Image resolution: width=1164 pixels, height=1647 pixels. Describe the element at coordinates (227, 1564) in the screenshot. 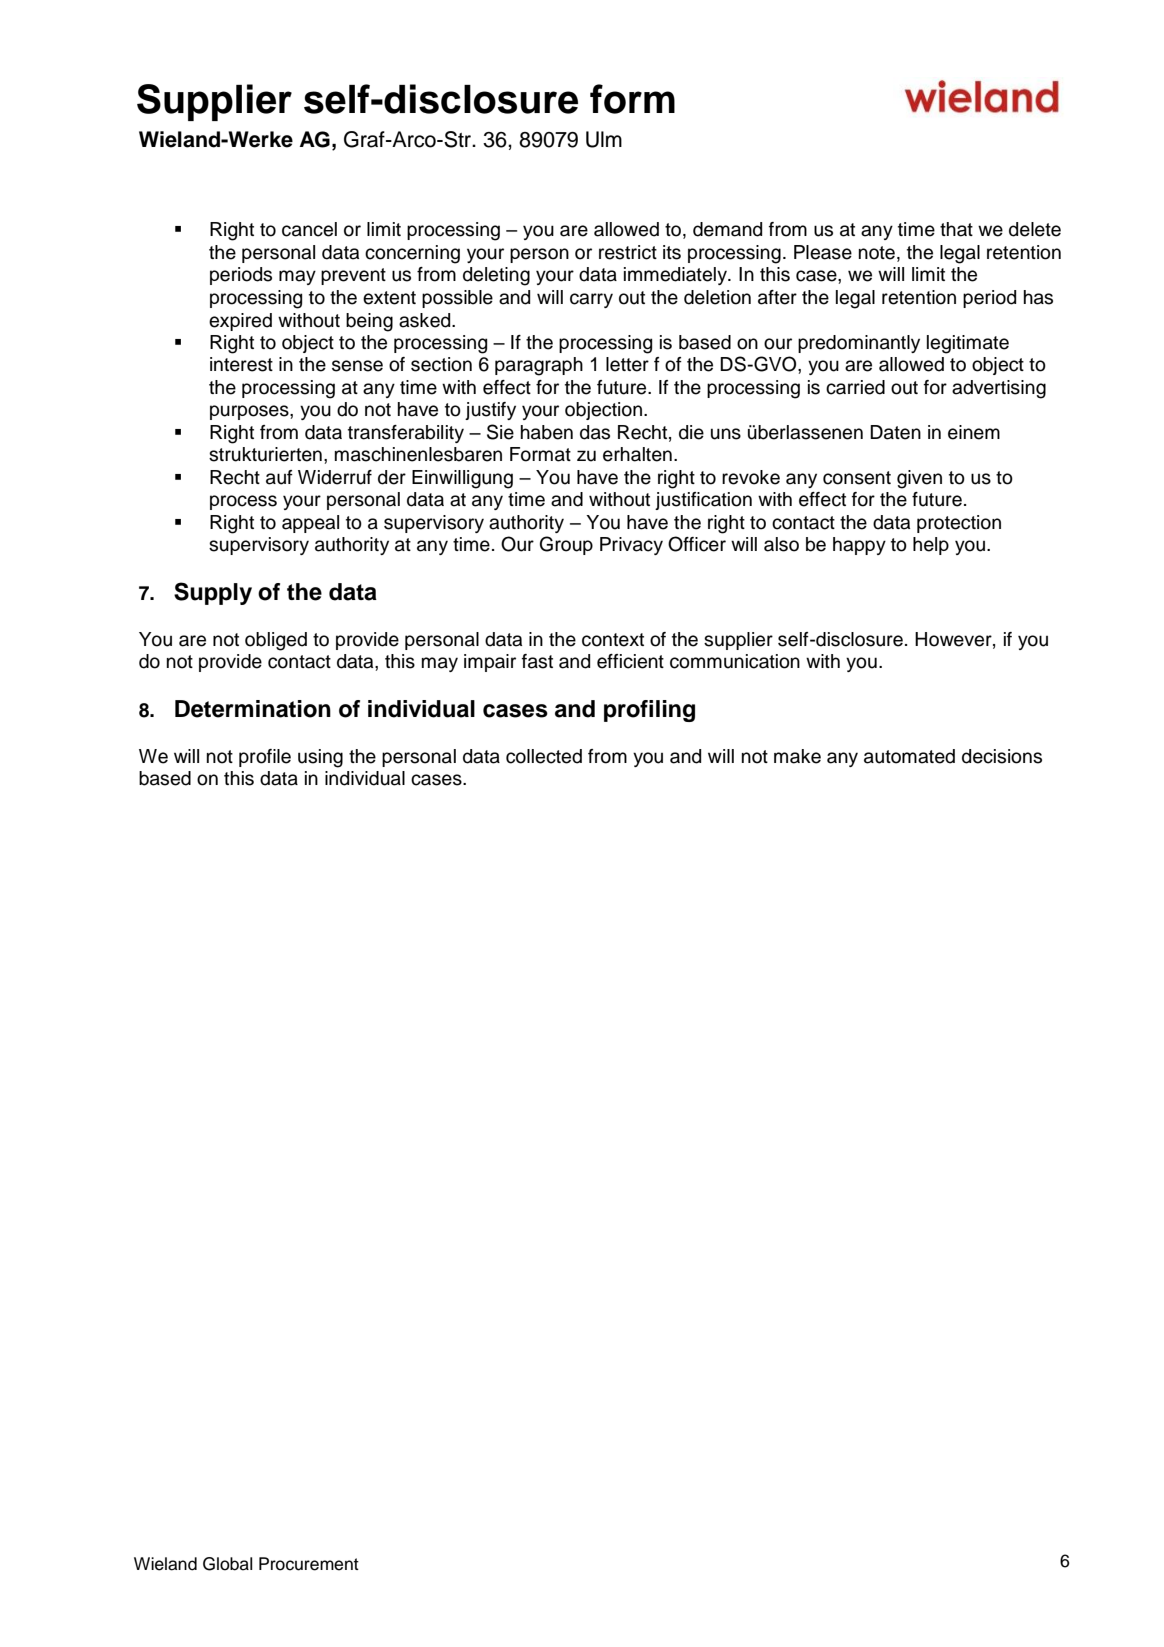

I see `Global` at that location.
